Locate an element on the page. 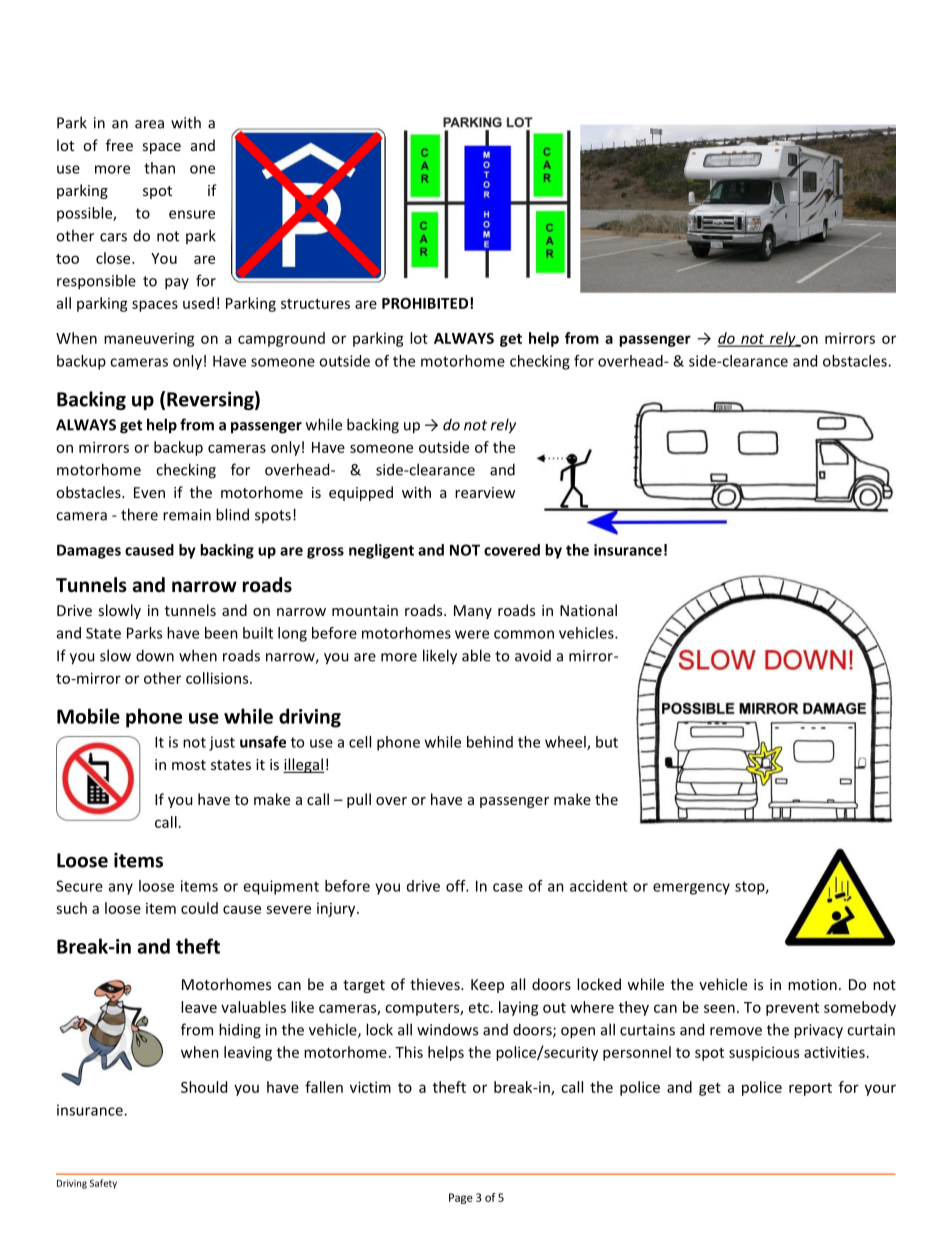 This image has width=952, height=1233. Safety is located at coordinates (103, 1184).
